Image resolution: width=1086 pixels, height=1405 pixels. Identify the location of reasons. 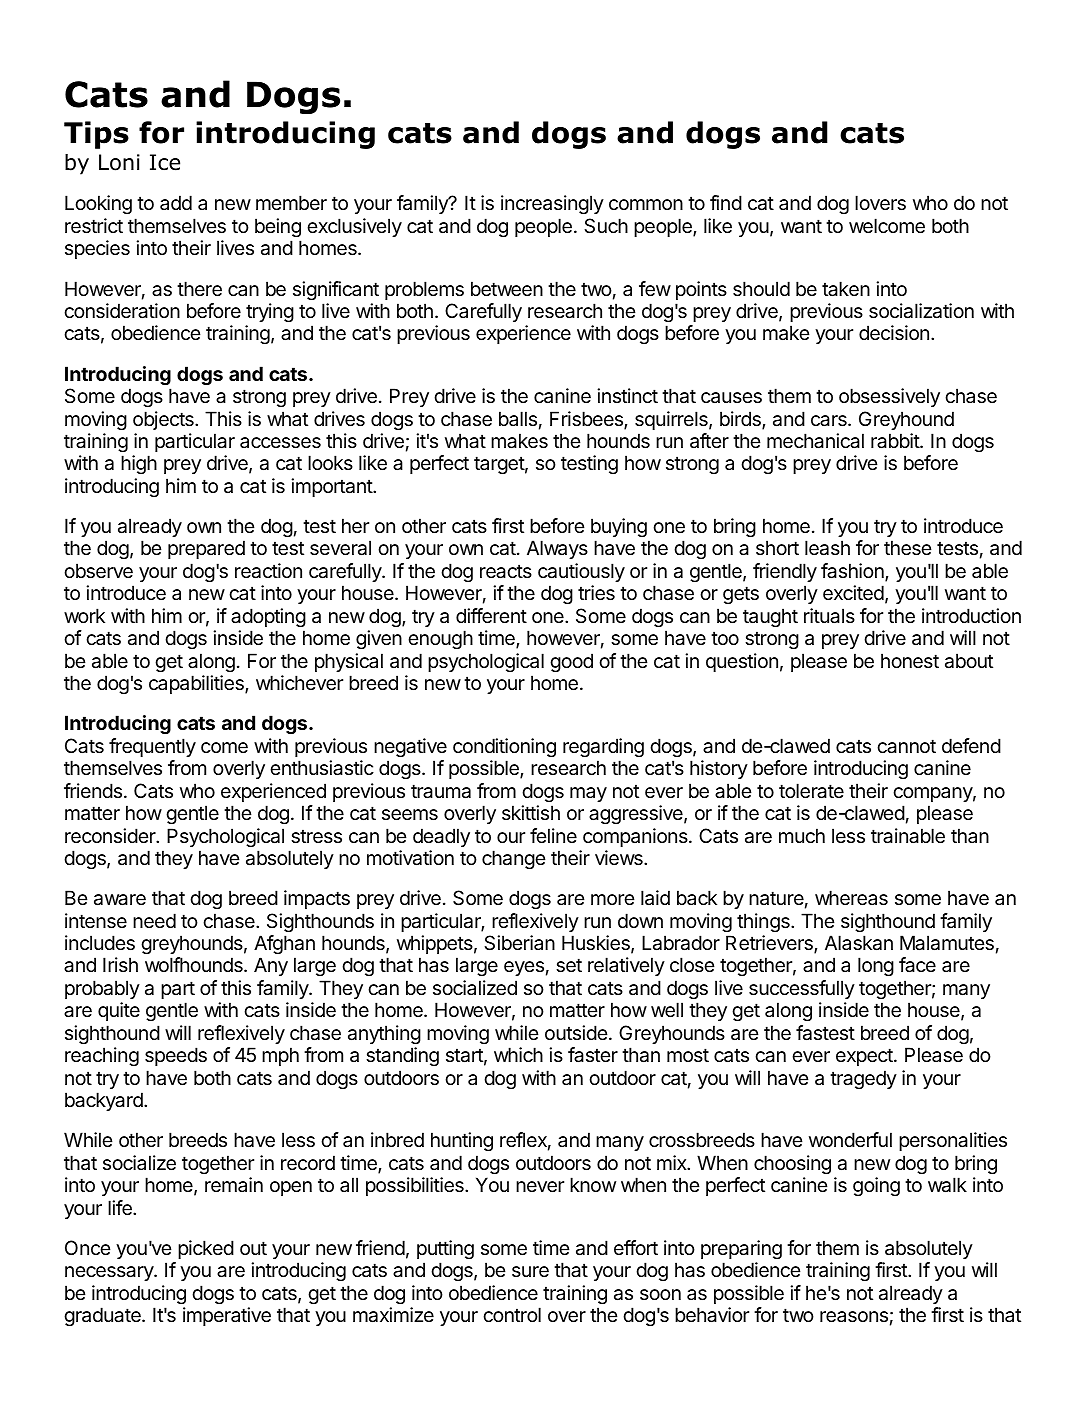
(854, 1317).
